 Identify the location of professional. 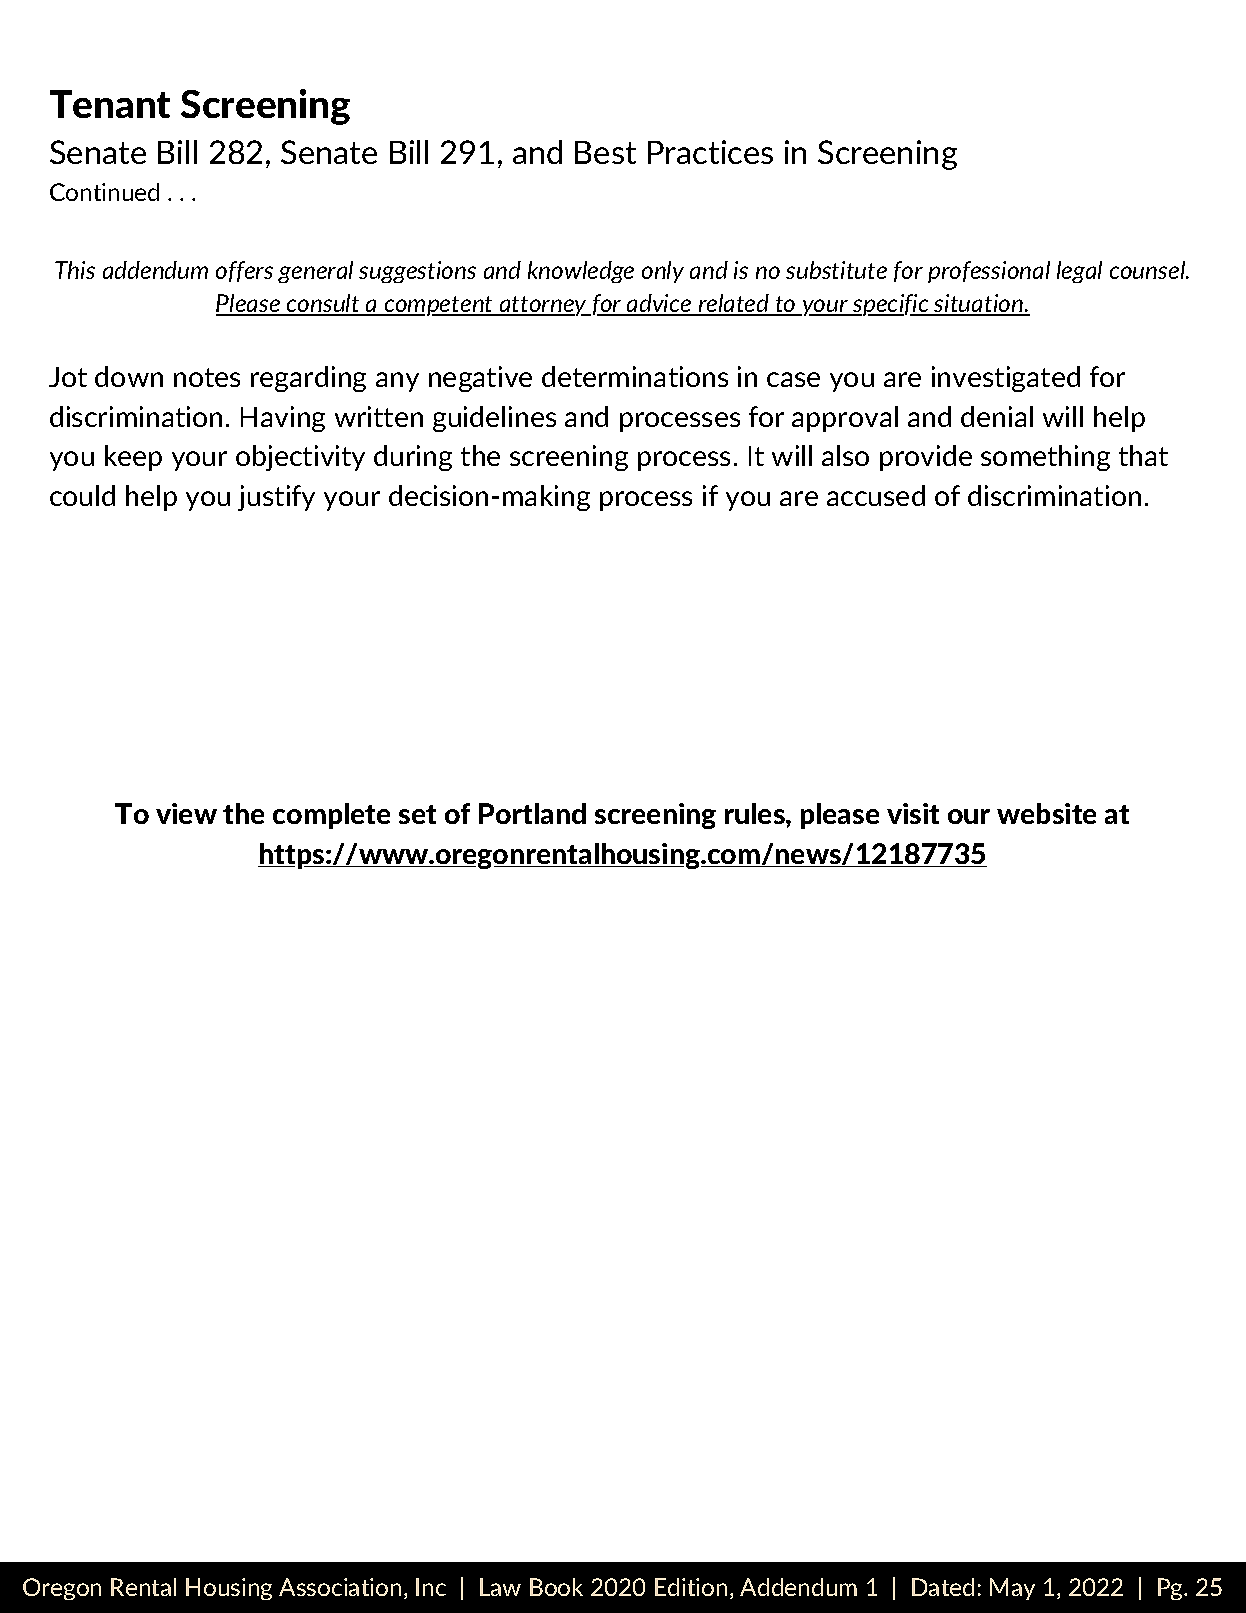
(989, 272).
